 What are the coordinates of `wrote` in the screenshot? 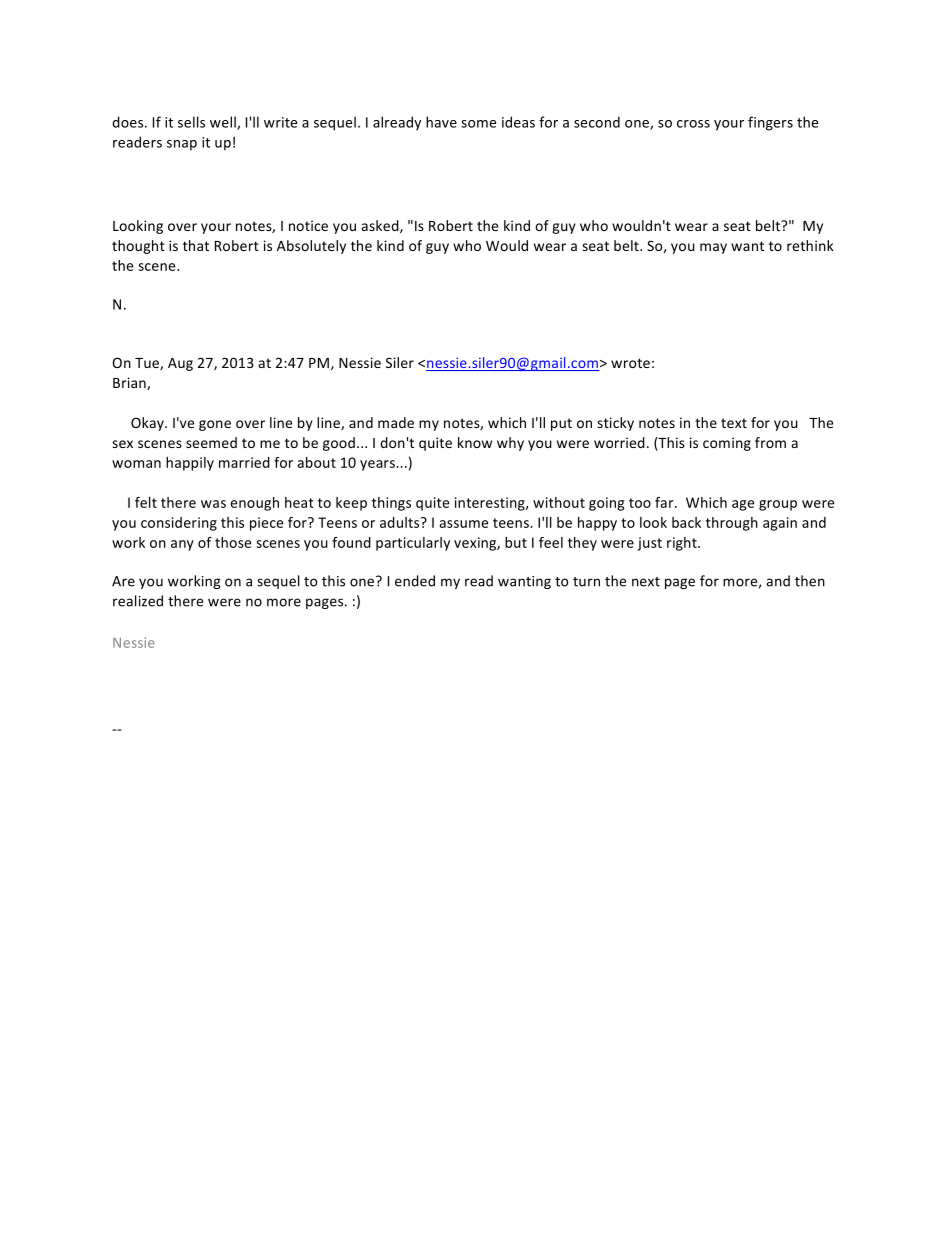 It's located at (630, 363).
